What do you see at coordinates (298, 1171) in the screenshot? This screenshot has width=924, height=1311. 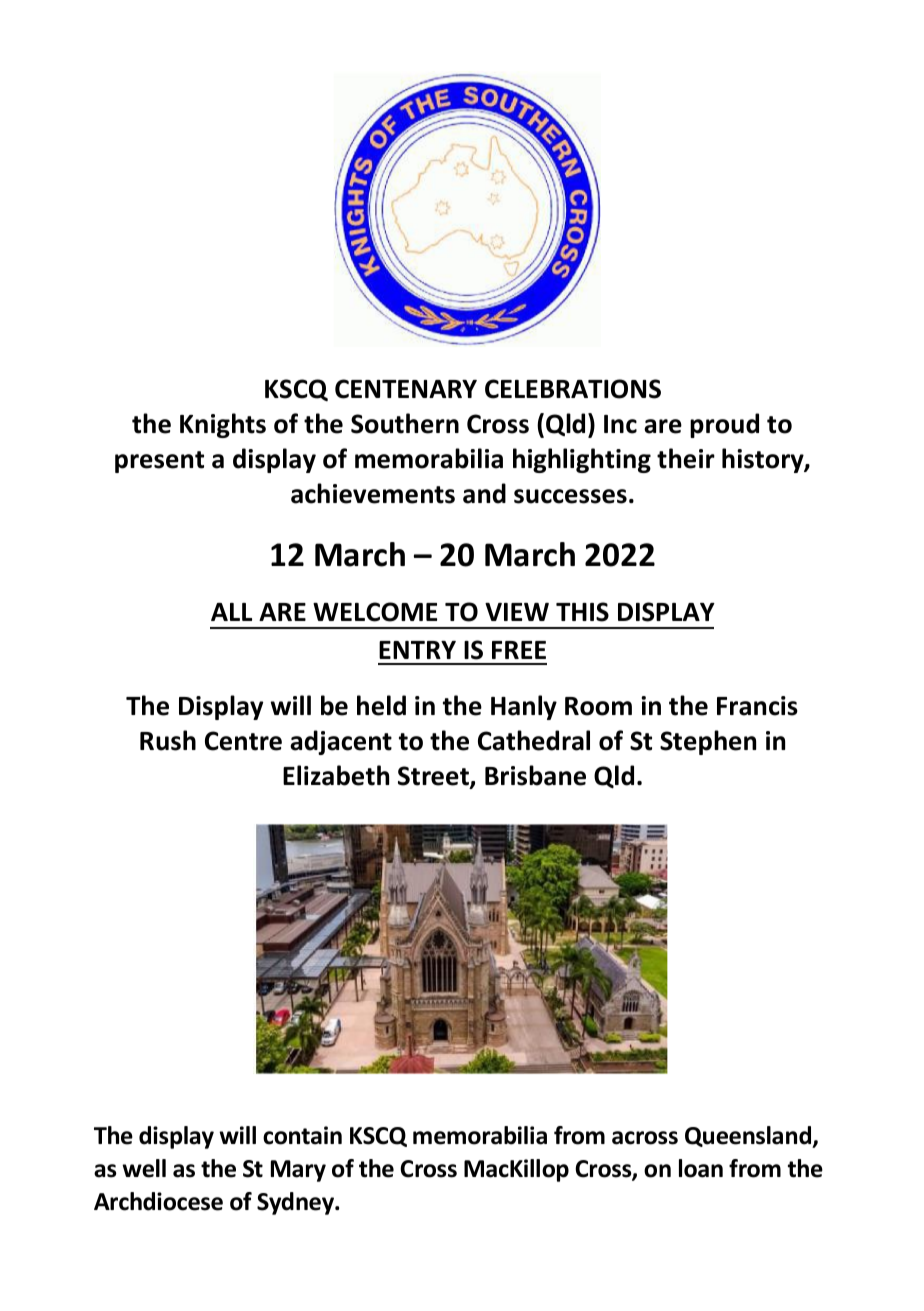 I see `Mary` at bounding box center [298, 1171].
